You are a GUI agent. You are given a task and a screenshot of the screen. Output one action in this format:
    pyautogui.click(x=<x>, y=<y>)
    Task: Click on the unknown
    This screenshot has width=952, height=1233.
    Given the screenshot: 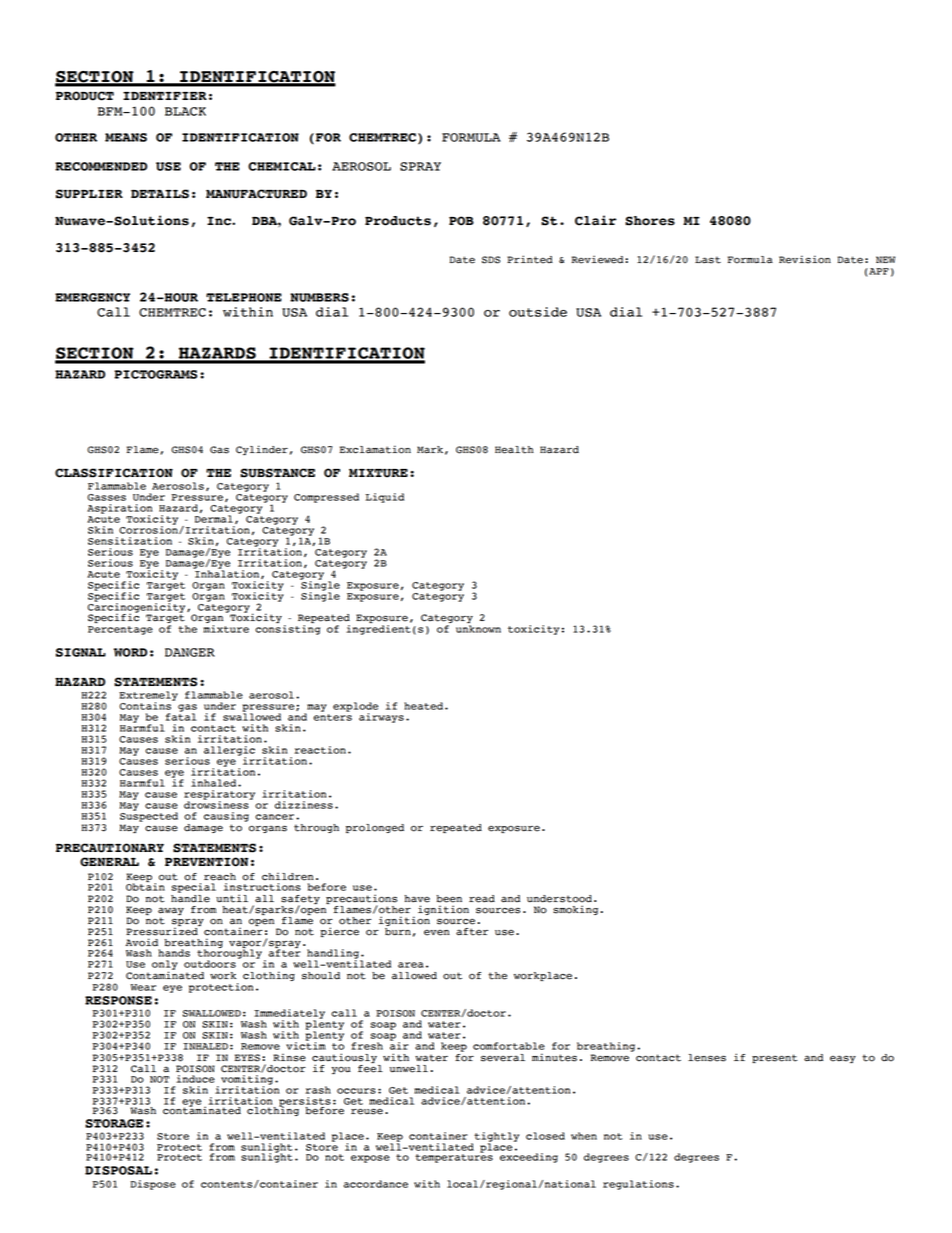 What is the action you would take?
    pyautogui.click(x=478, y=629)
